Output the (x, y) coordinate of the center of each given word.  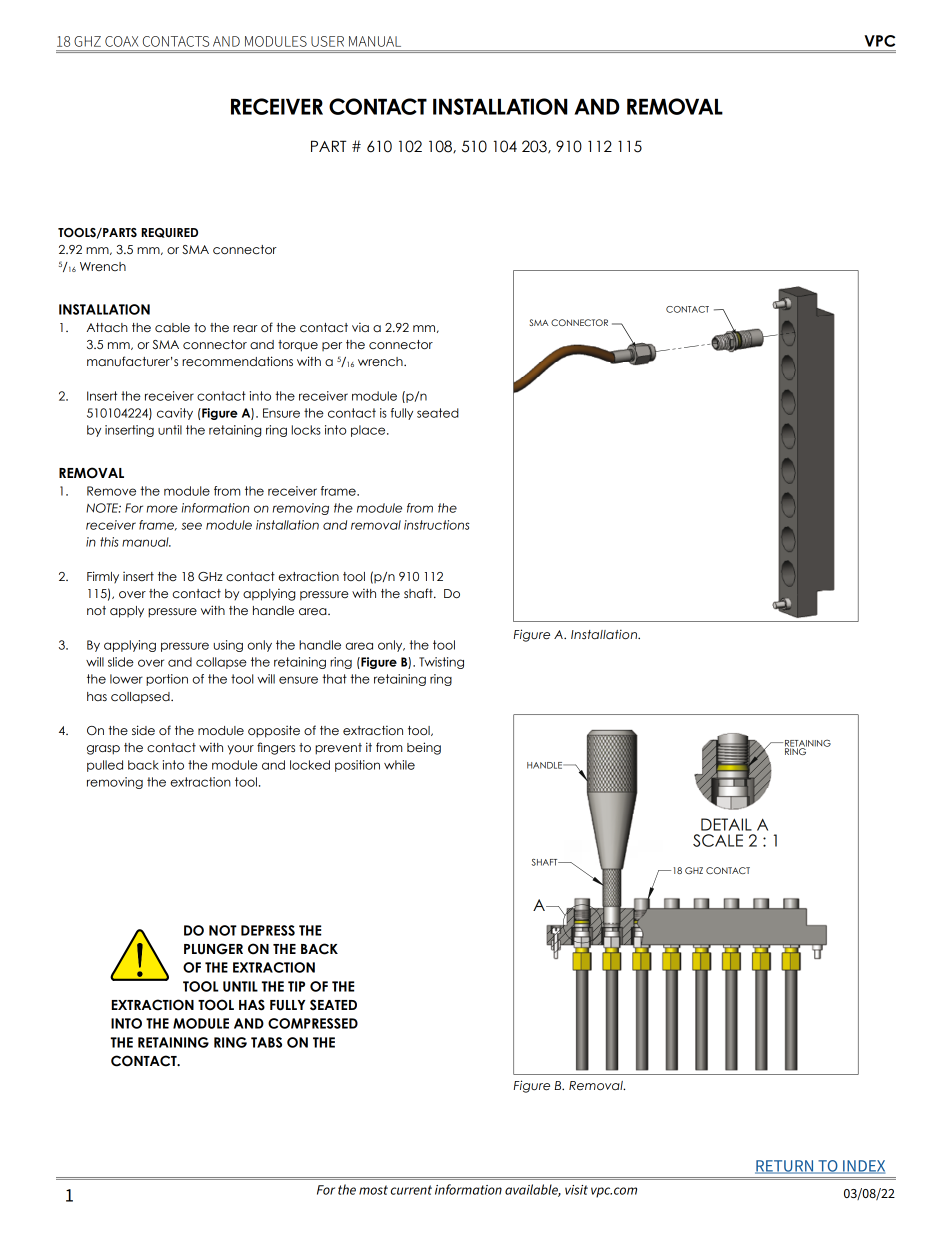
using (228, 646)
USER (327, 41)
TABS (266, 1042)
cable (172, 328)
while (399, 765)
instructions (437, 525)
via (360, 327)
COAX (122, 41)
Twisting (441, 663)
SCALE (718, 840)
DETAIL (726, 824)
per (332, 346)
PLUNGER (213, 949)
